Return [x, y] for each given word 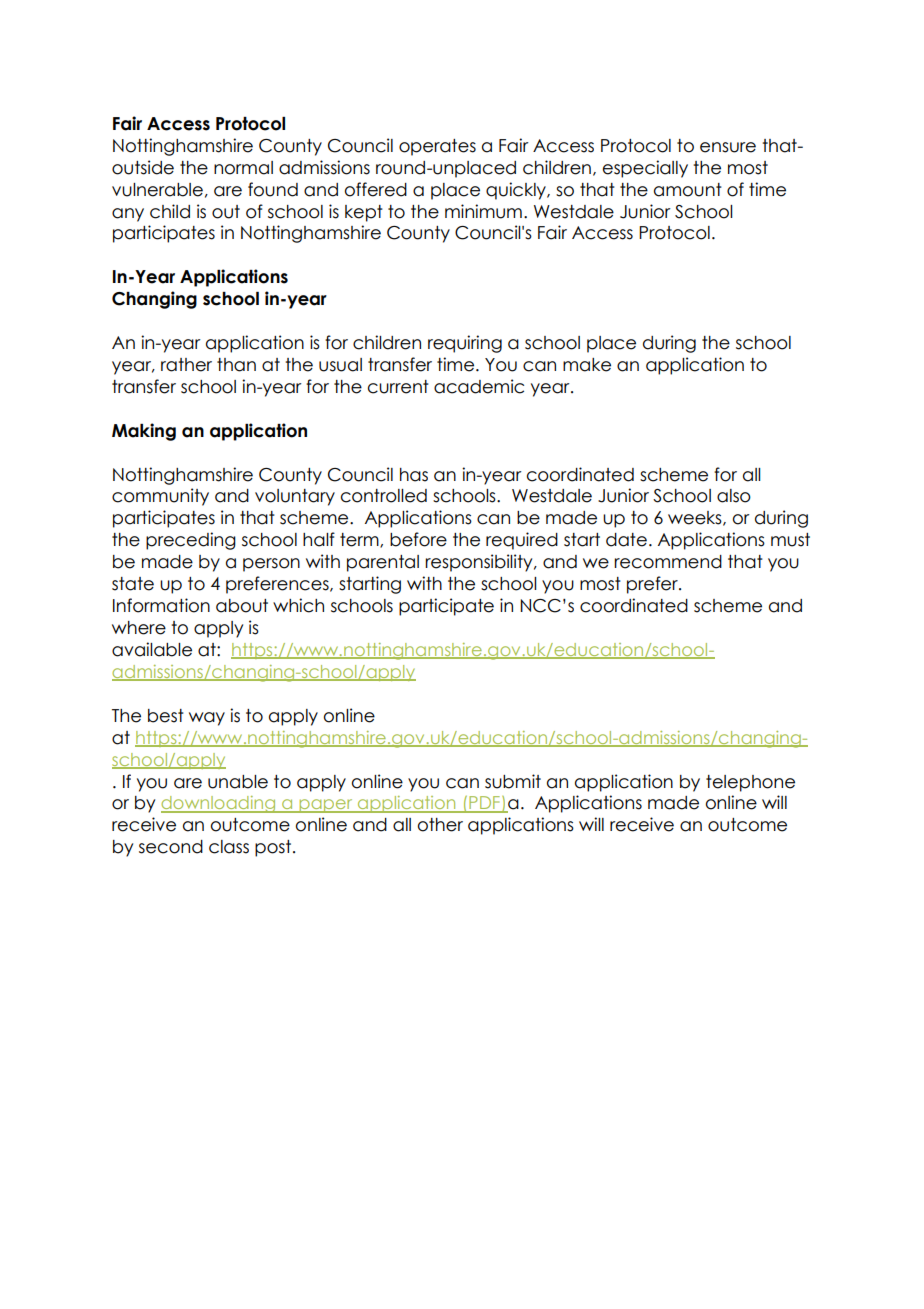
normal [243, 168]
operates [437, 147]
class [229, 847]
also [734, 496]
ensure [728, 147]
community [160, 497]
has [414, 475]
